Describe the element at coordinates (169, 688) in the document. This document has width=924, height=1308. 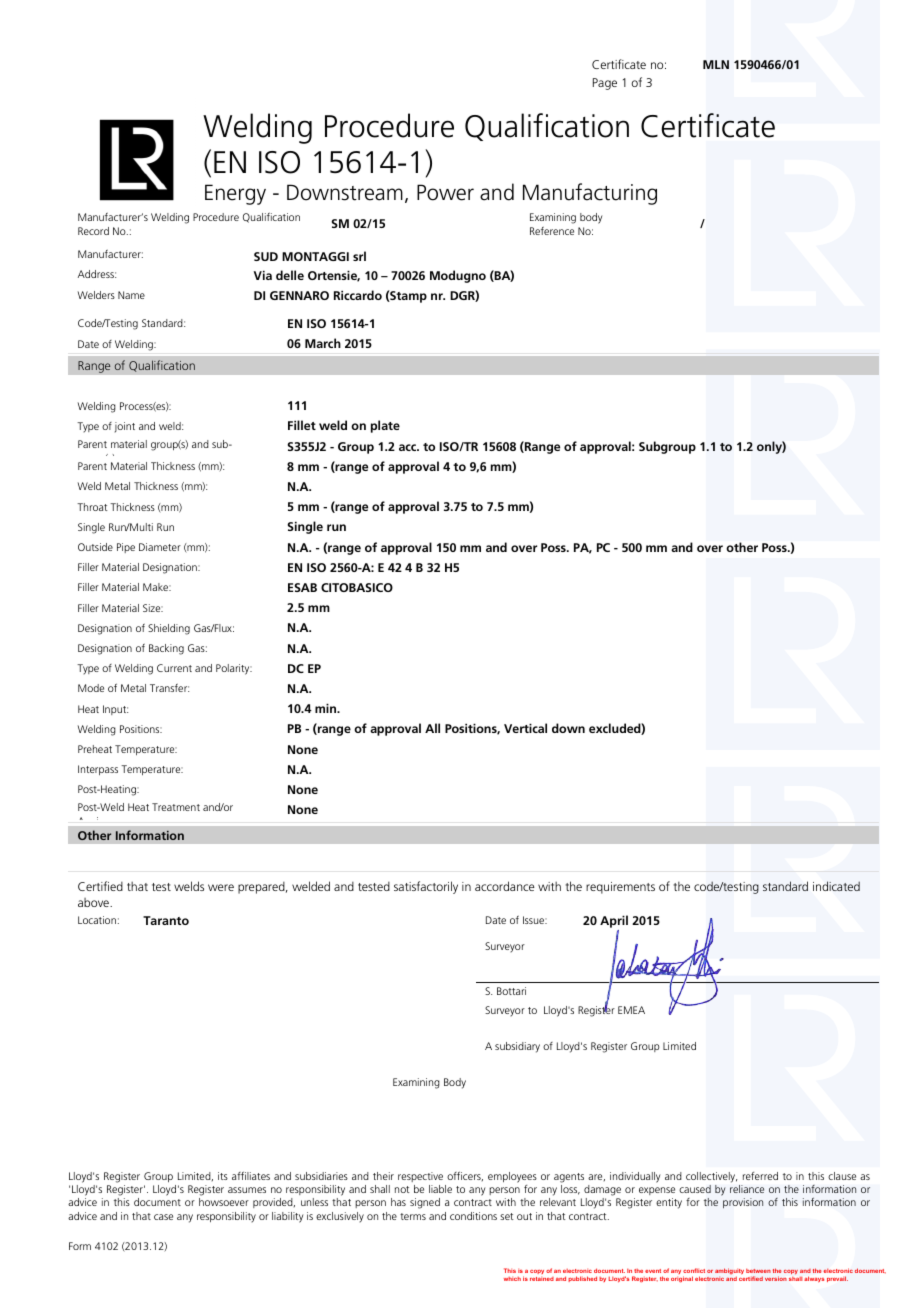
I see `Transfer` at that location.
